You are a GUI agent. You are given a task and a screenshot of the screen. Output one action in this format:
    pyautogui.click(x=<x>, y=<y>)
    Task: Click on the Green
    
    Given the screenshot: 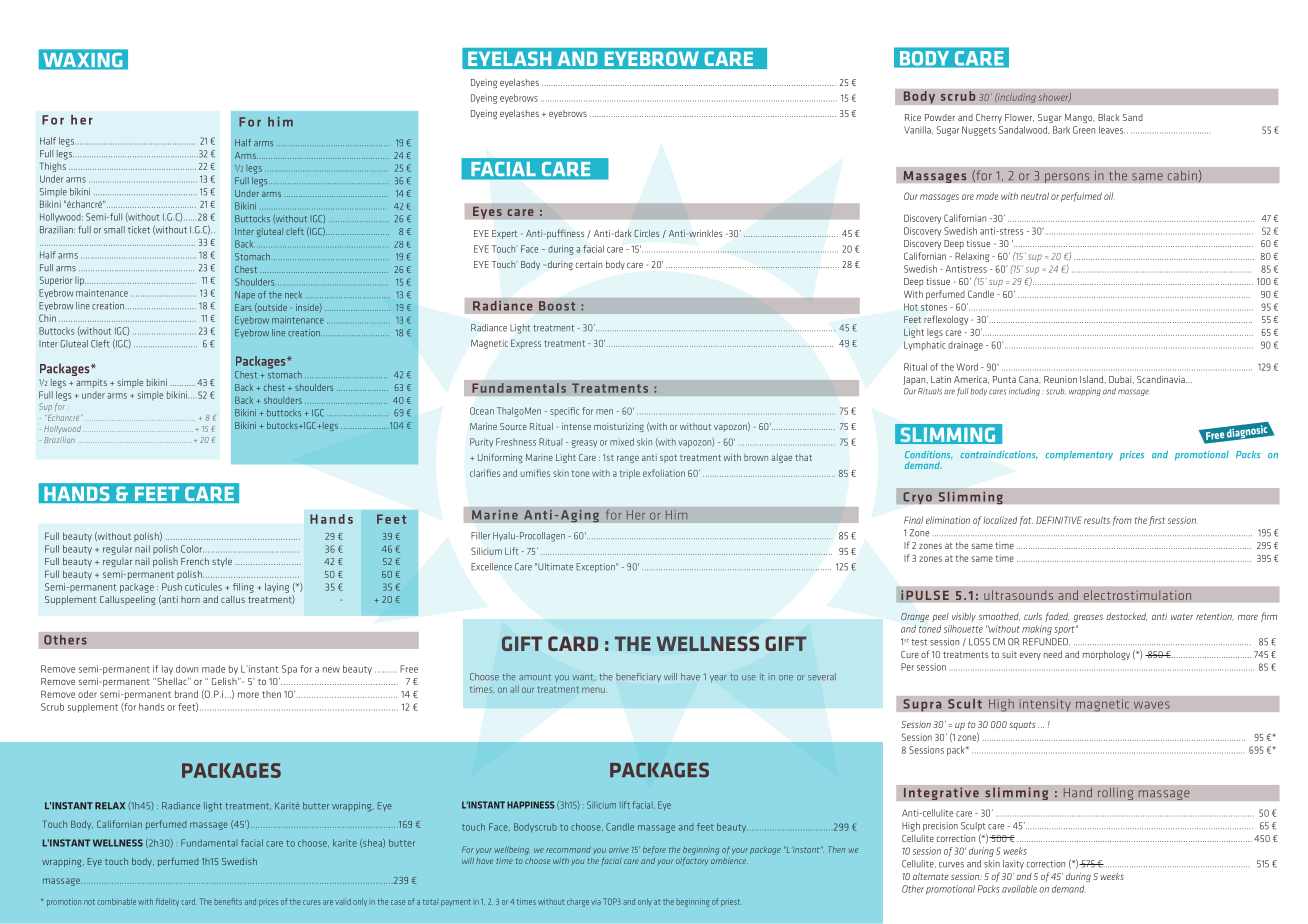 What is the action you would take?
    pyautogui.click(x=1084, y=130)
